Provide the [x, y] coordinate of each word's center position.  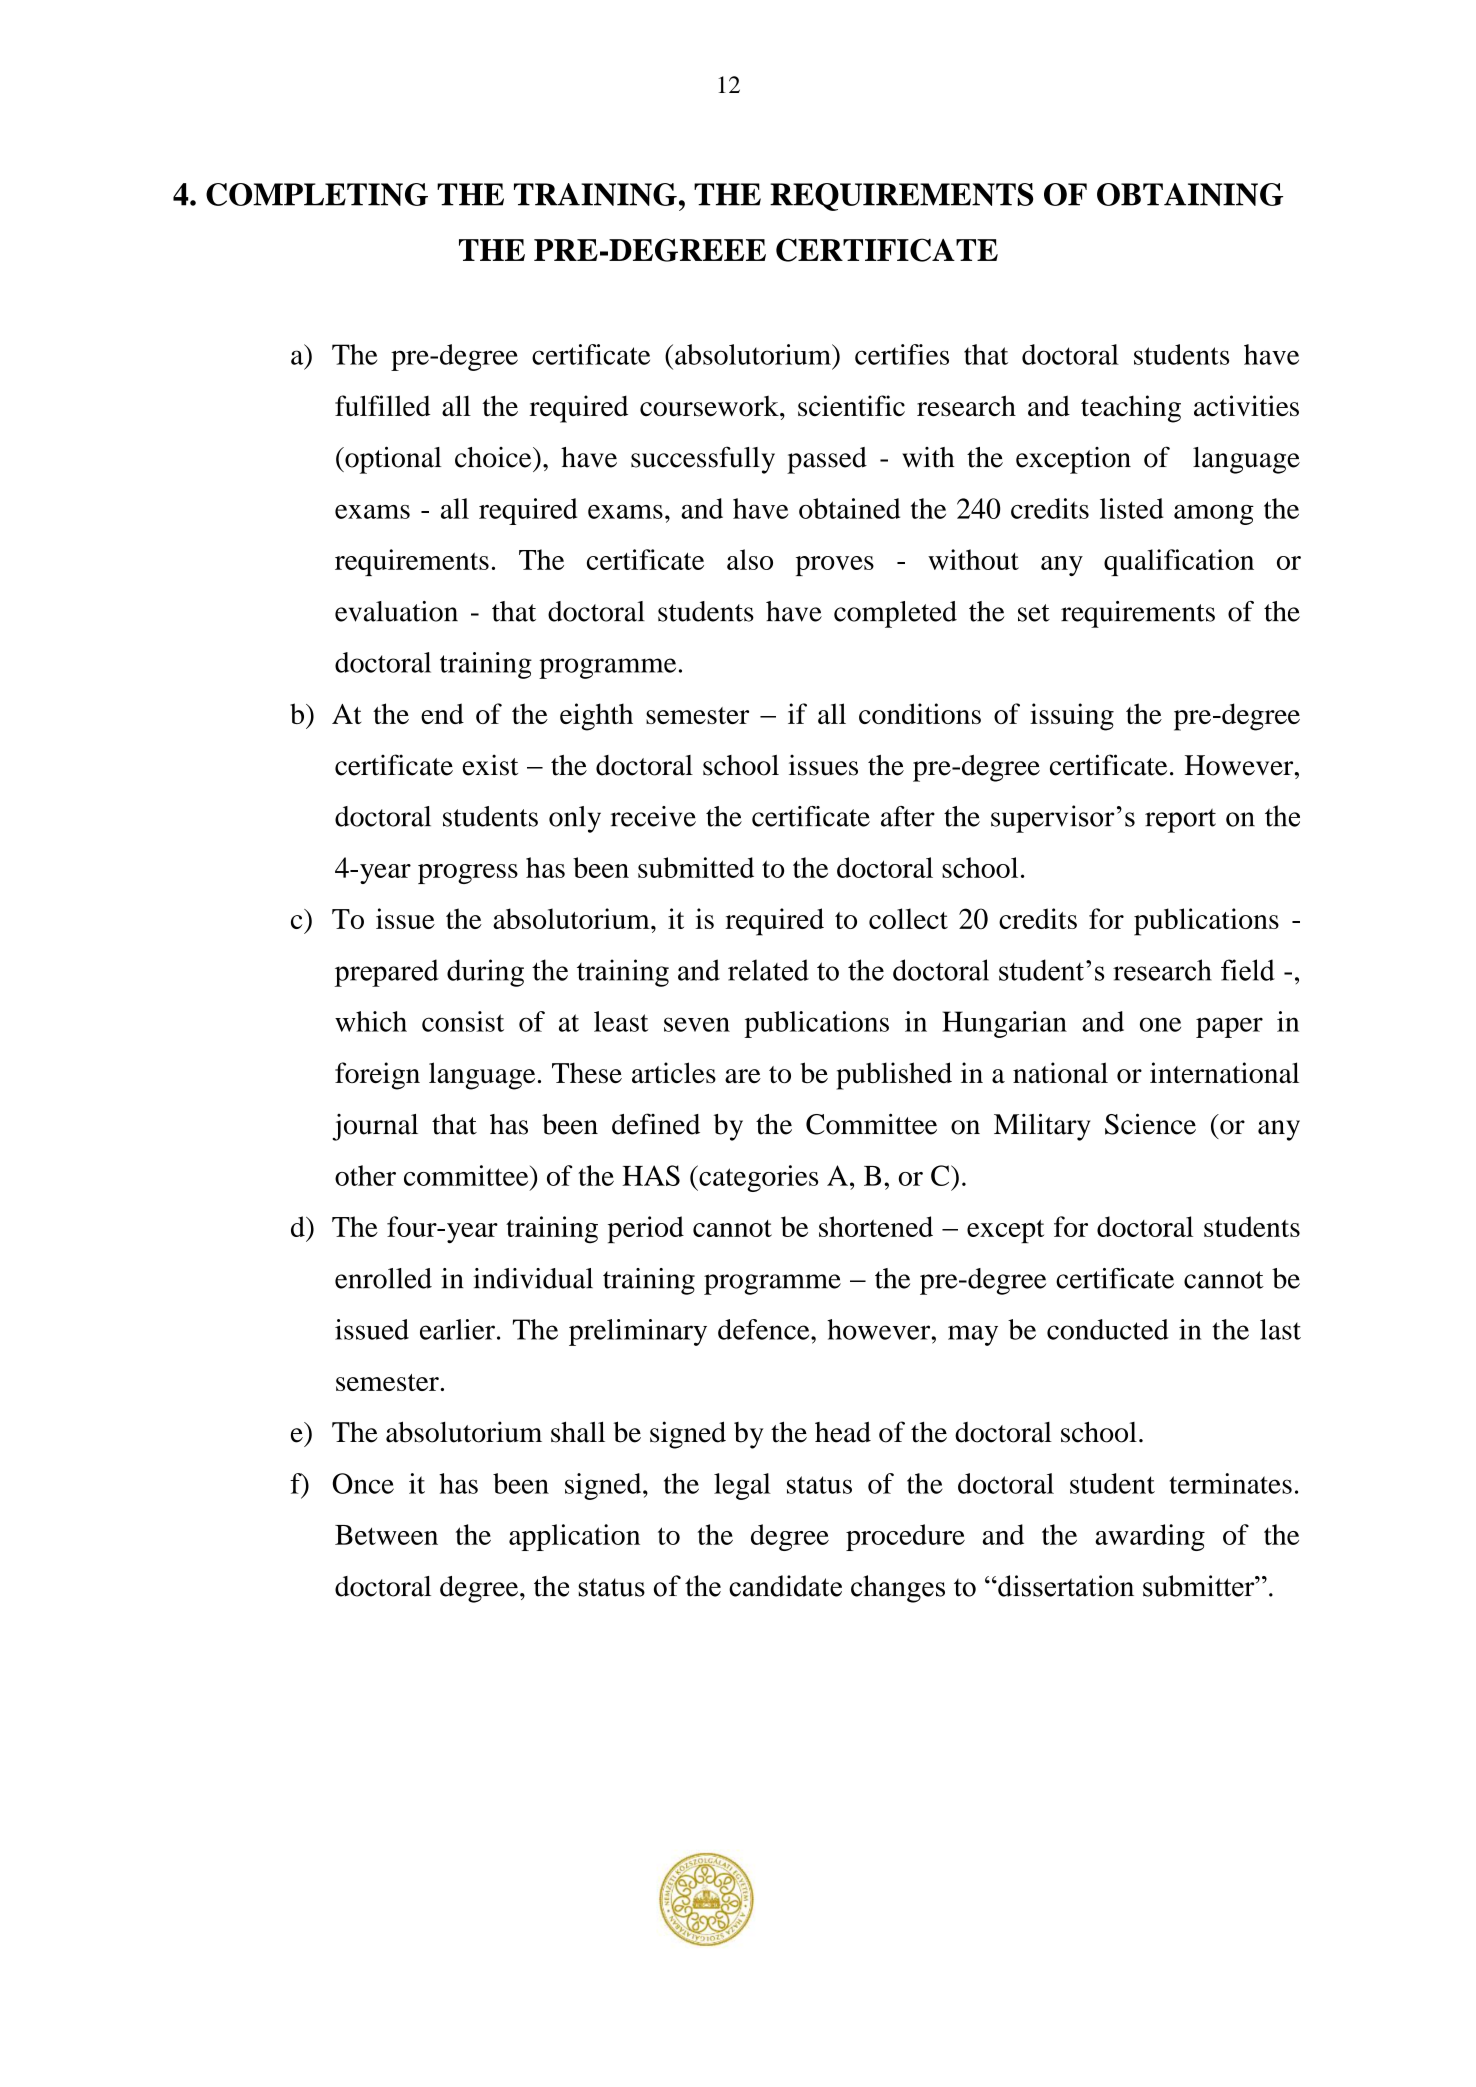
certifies [902, 354]
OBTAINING [1190, 194]
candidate [785, 1586]
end [442, 713]
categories [757, 1178]
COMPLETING [317, 194]
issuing [1072, 717]
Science [1150, 1124]
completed [895, 614]
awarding [1150, 1537]
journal [375, 1127]
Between [386, 1535]
